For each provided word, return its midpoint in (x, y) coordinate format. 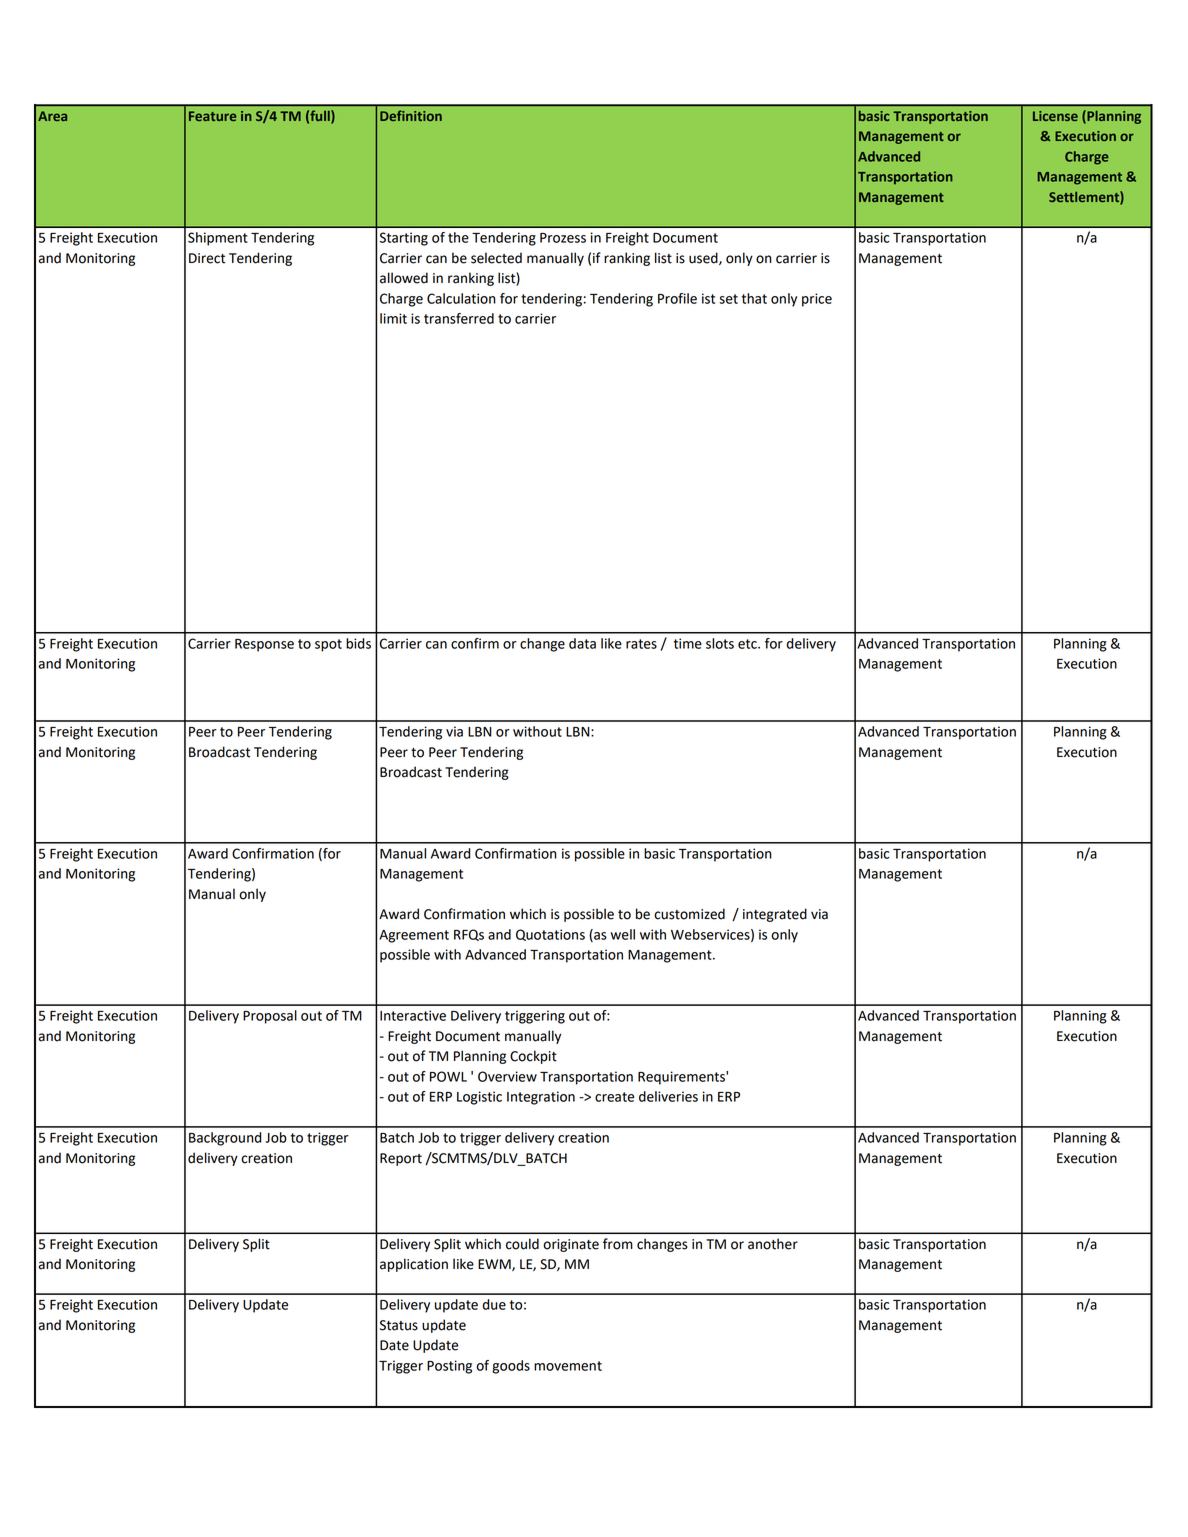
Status (399, 1325)
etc (748, 644)
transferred (459, 318)
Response (264, 645)
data (582, 643)
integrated (775, 915)
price (817, 300)
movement (568, 1366)
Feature (212, 116)
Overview (507, 1076)
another (773, 1244)
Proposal (270, 1017)
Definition (411, 115)
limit (393, 318)
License (1055, 116)
